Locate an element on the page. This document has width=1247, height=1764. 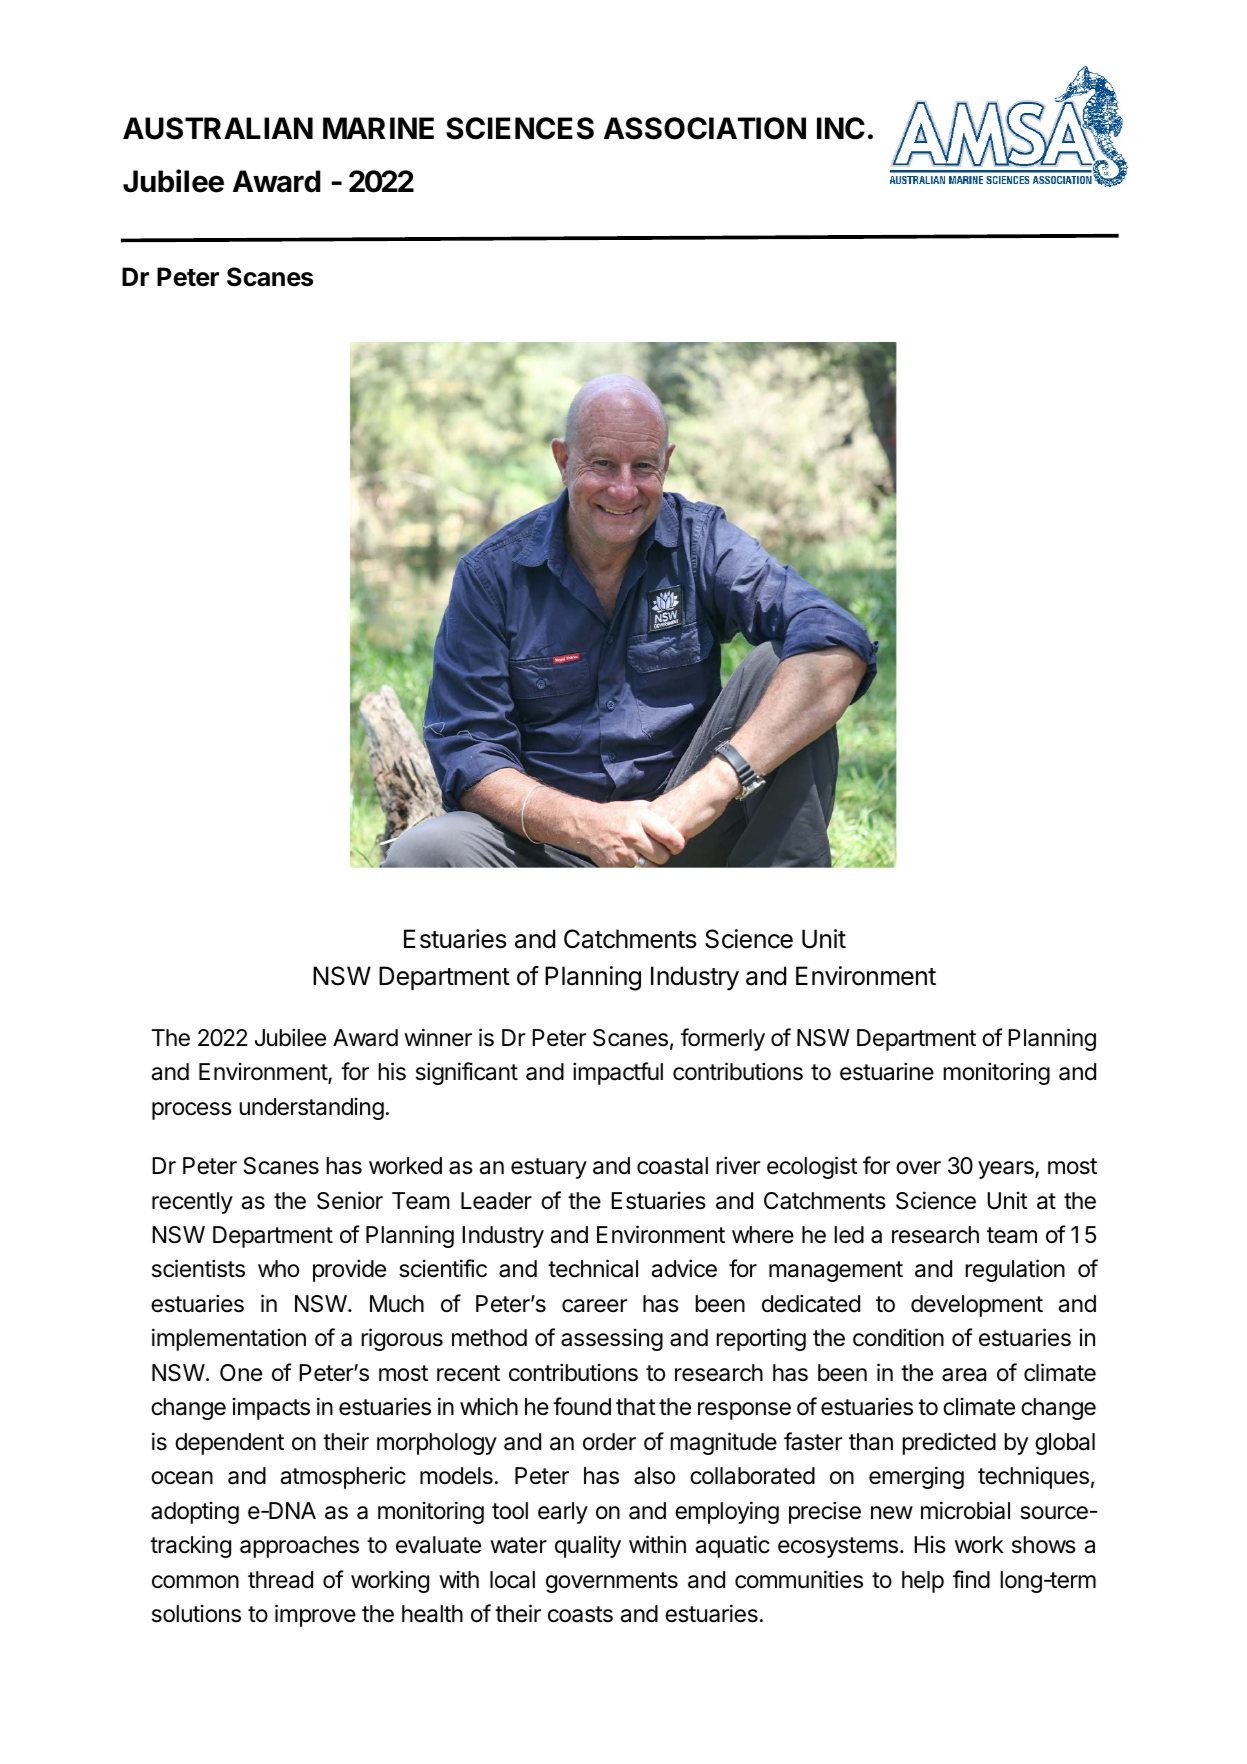
impactful is located at coordinates (618, 1073).
